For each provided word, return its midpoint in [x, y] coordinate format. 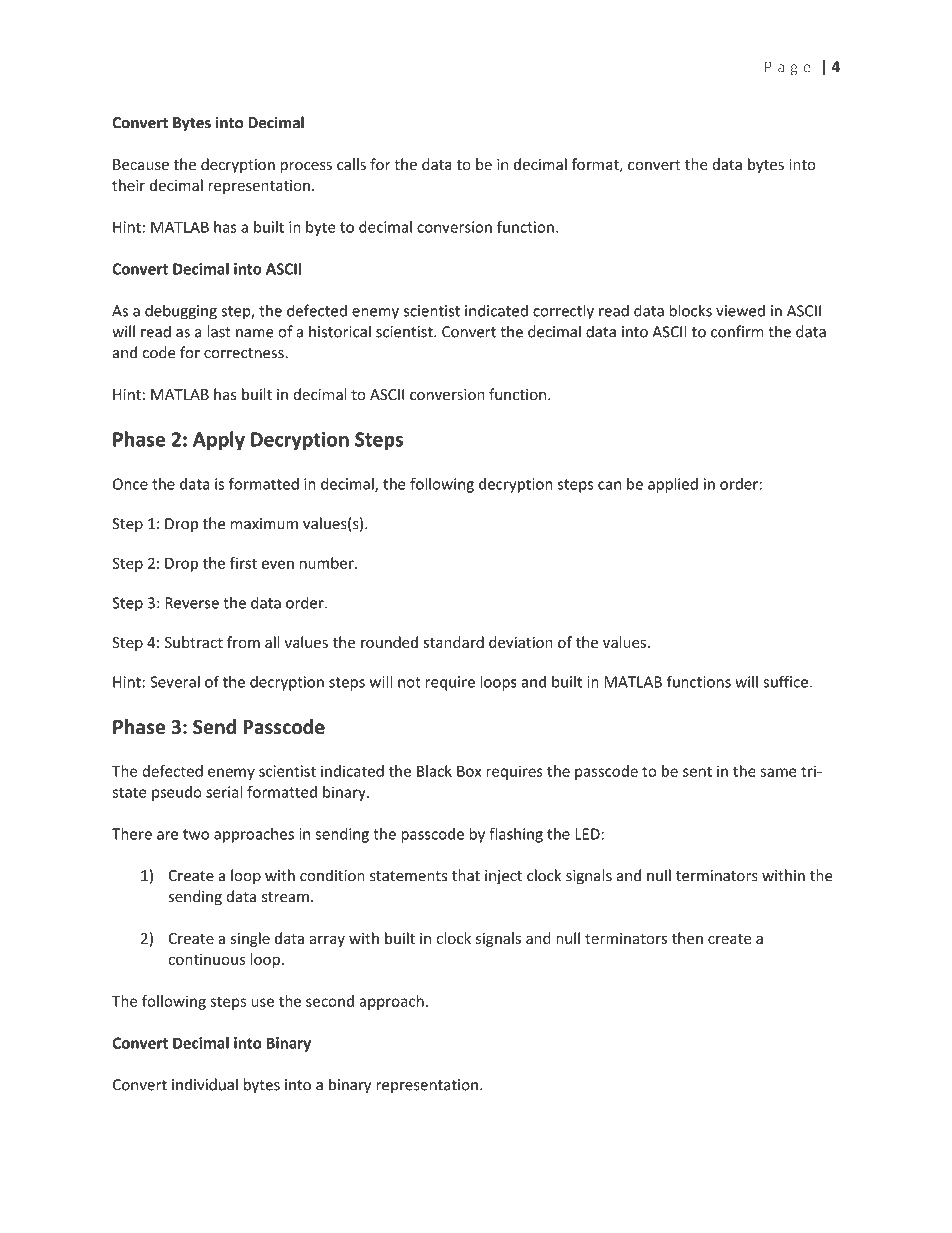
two [196, 834]
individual [205, 1084]
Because [141, 164]
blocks [690, 310]
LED [588, 834]
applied [673, 485]
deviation [521, 642]
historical [340, 331]
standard [454, 642]
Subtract [194, 642]
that [466, 875]
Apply [219, 441]
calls [351, 164]
